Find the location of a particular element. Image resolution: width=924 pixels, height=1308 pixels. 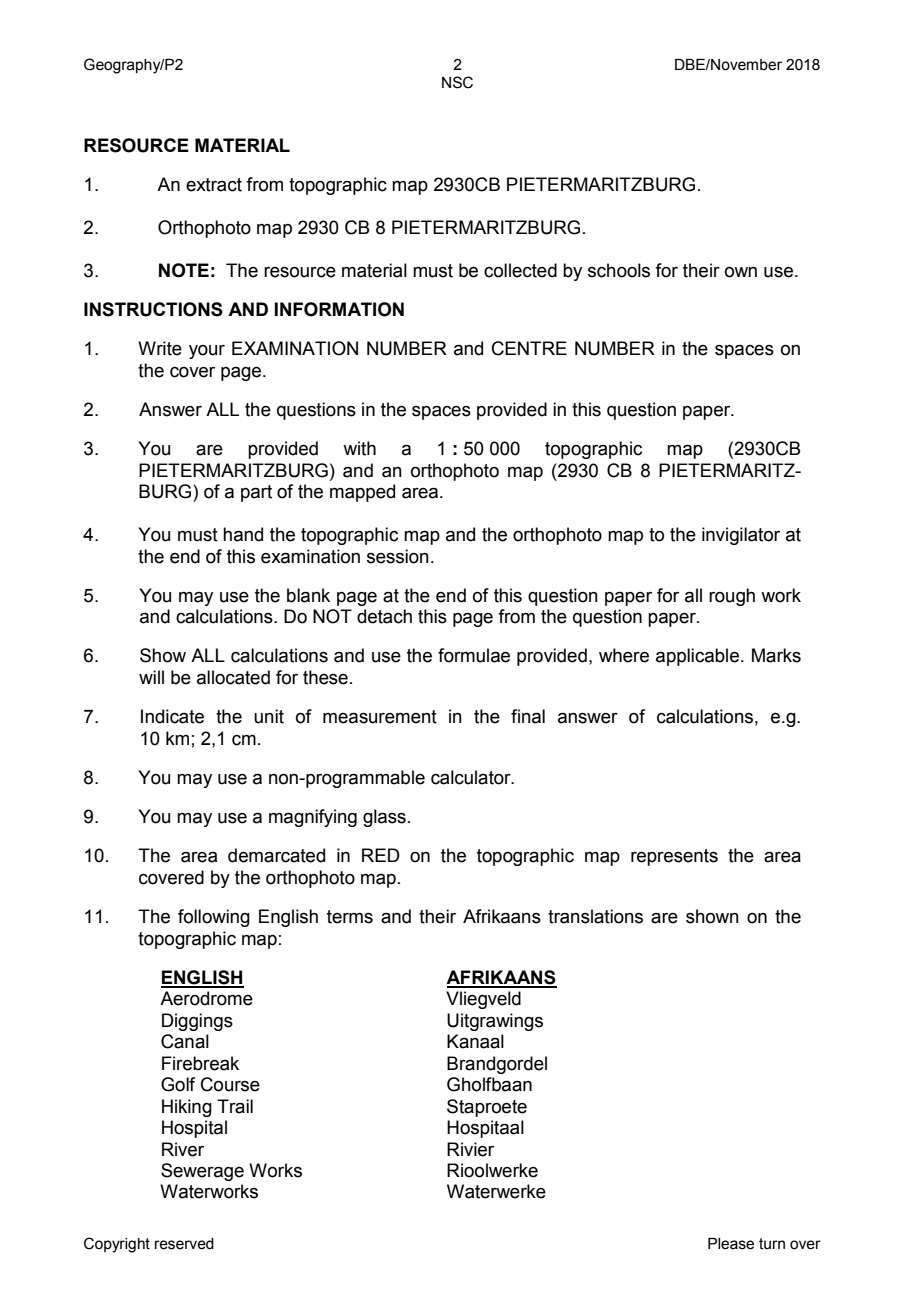

collected is located at coordinates (520, 270).
